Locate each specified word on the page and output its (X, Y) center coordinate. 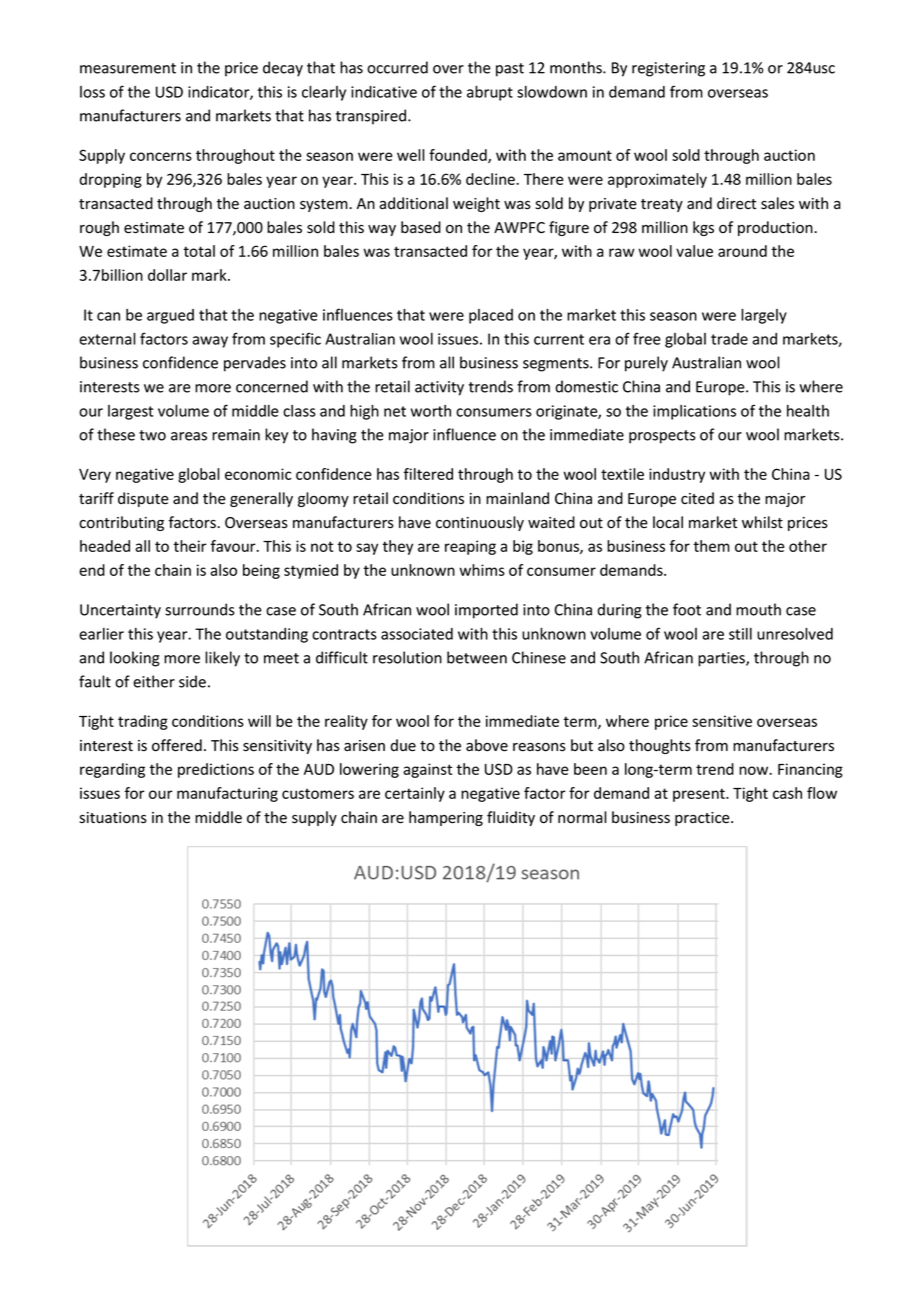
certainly (415, 794)
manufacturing (227, 794)
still (740, 634)
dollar (167, 275)
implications (694, 412)
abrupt (490, 93)
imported (486, 611)
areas (189, 436)
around (742, 251)
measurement (128, 68)
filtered (428, 474)
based (421, 227)
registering (668, 69)
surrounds (200, 609)
